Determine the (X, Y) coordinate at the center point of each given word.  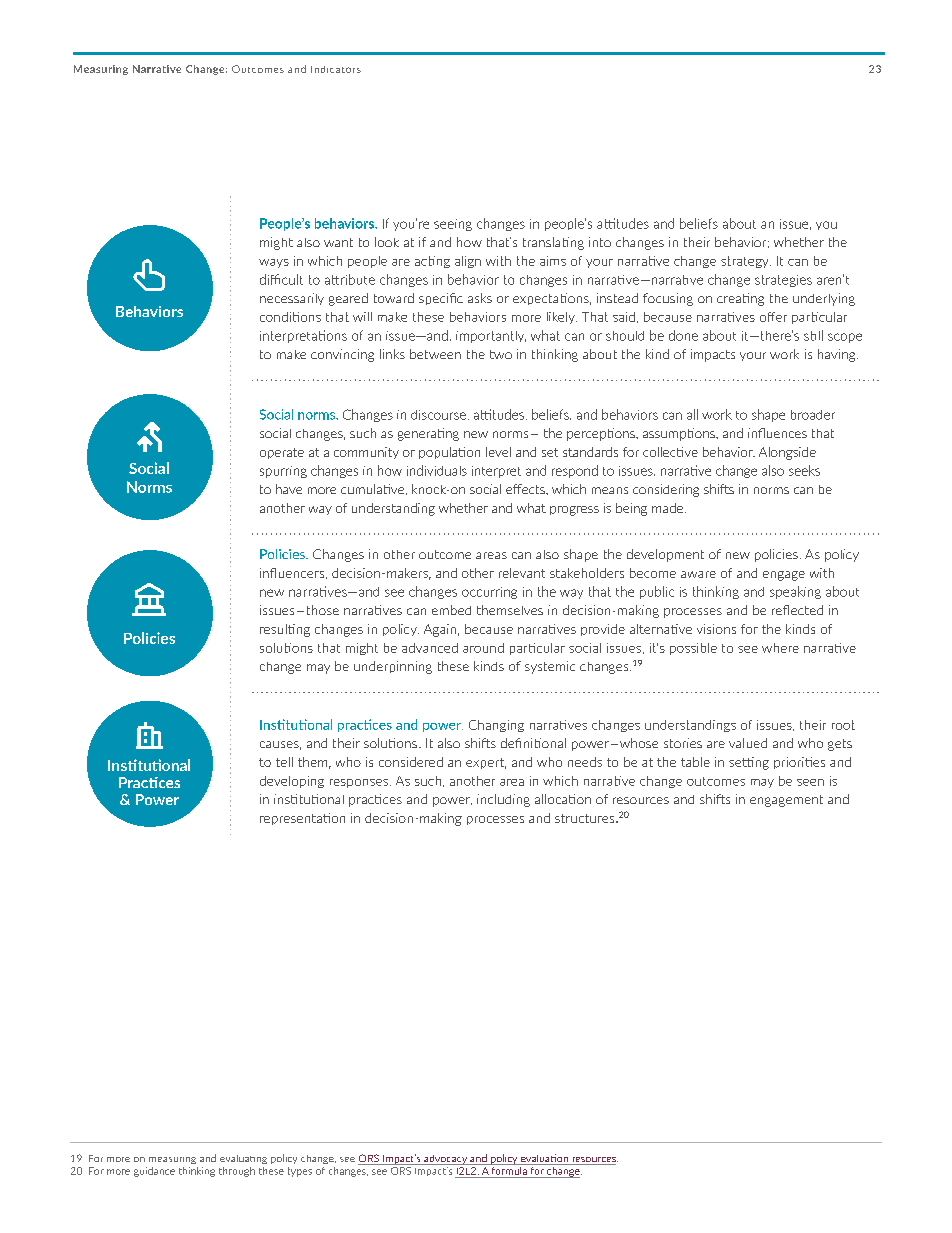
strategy (746, 262)
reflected (797, 610)
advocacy (445, 1160)
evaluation (544, 1159)
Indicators (336, 69)
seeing (453, 225)
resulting (285, 630)
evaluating (243, 1159)
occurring (489, 593)
